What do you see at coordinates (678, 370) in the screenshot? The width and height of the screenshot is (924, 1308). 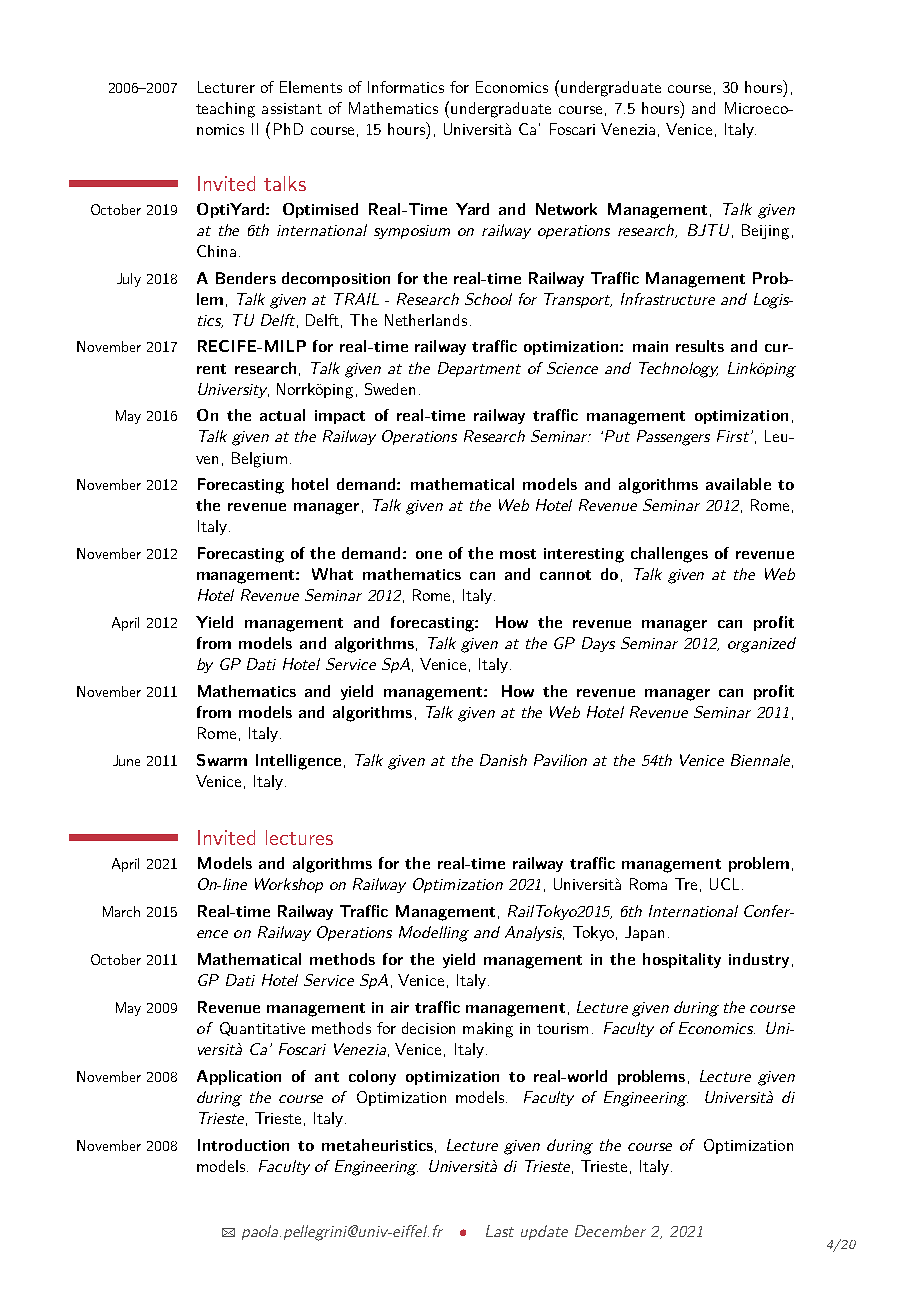 I see `Technology` at bounding box center [678, 370].
